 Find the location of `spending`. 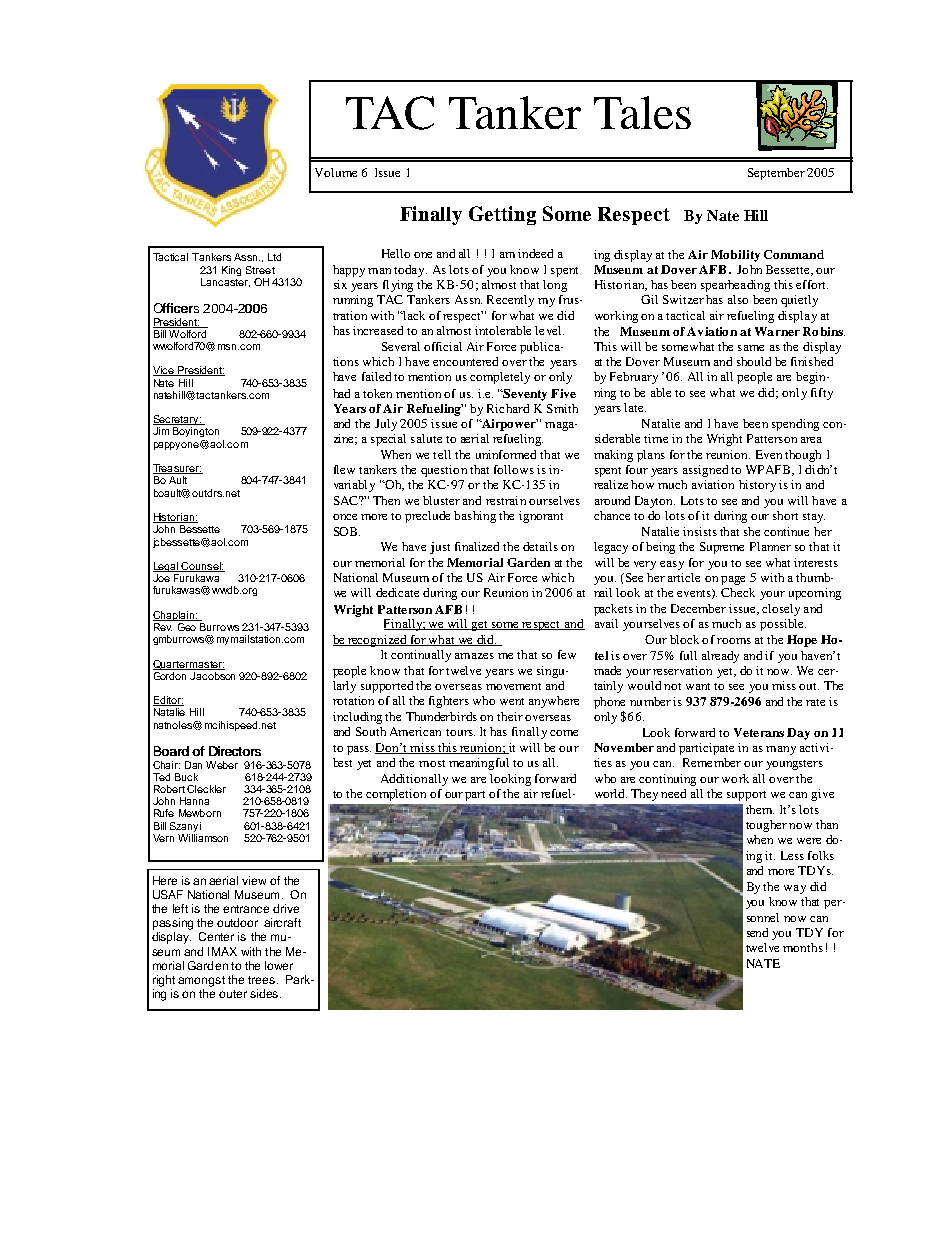

spending is located at coordinates (795, 425).
